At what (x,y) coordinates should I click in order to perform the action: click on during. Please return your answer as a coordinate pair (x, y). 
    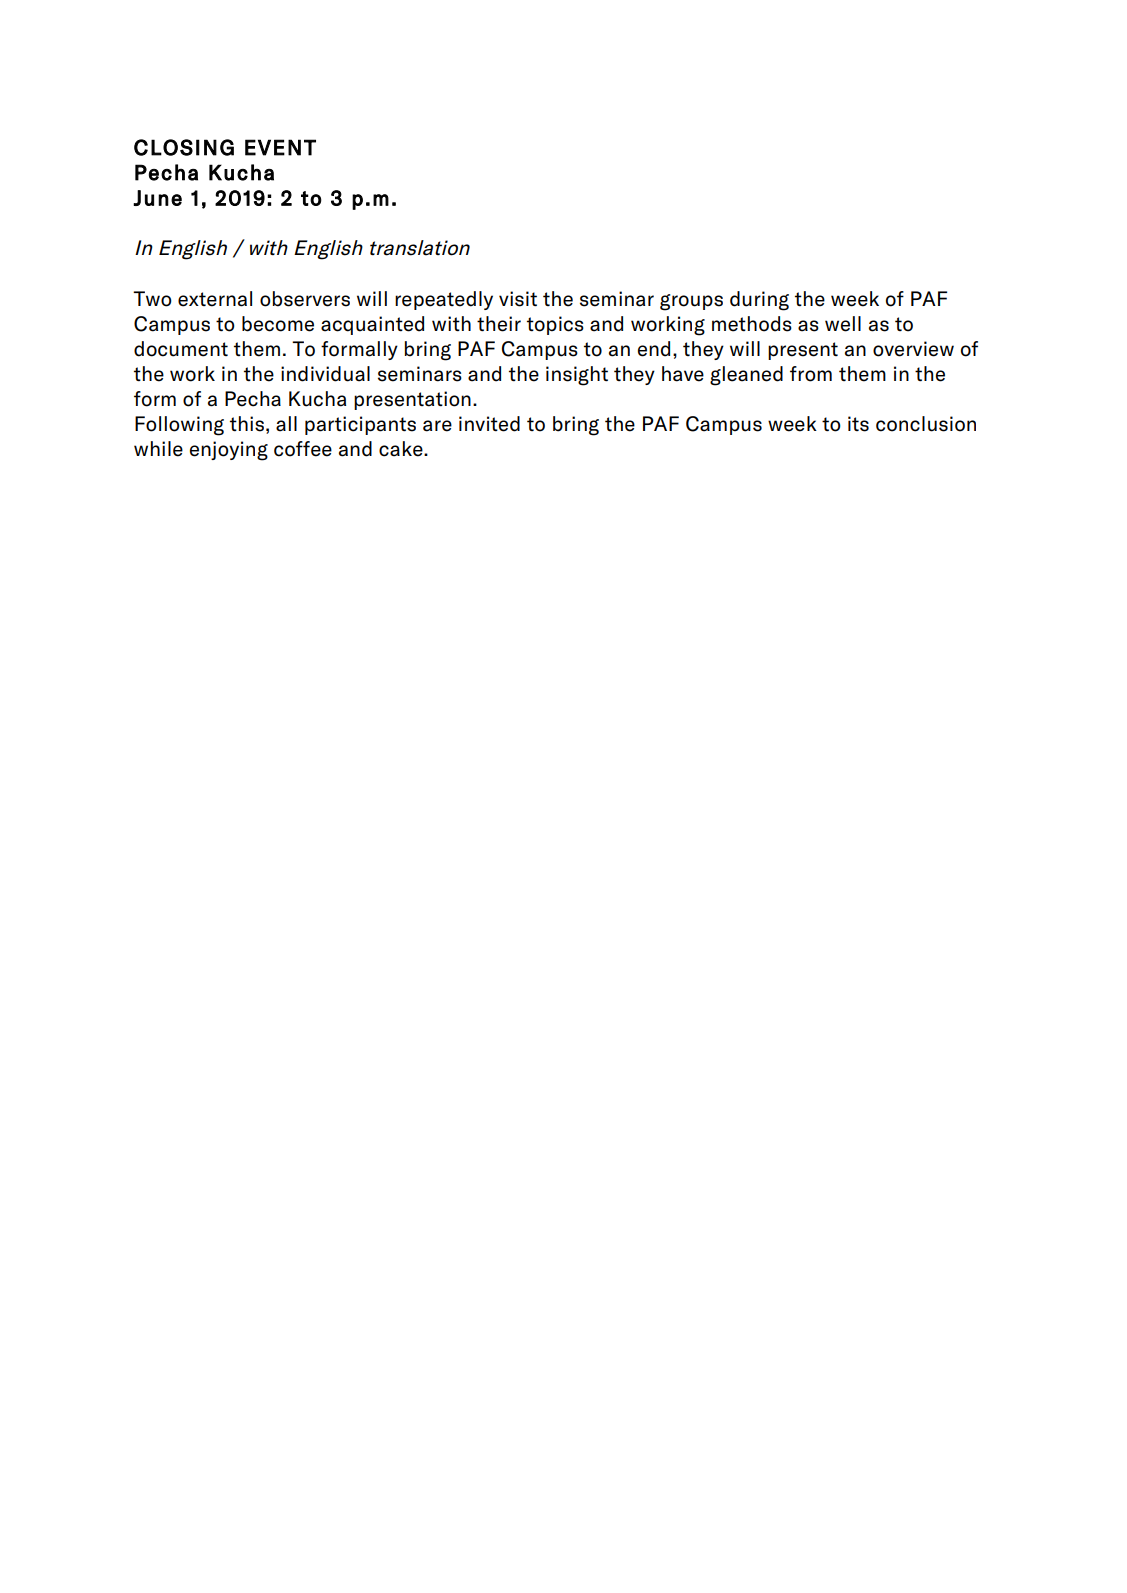
    Looking at the image, I should click on (759, 301).
